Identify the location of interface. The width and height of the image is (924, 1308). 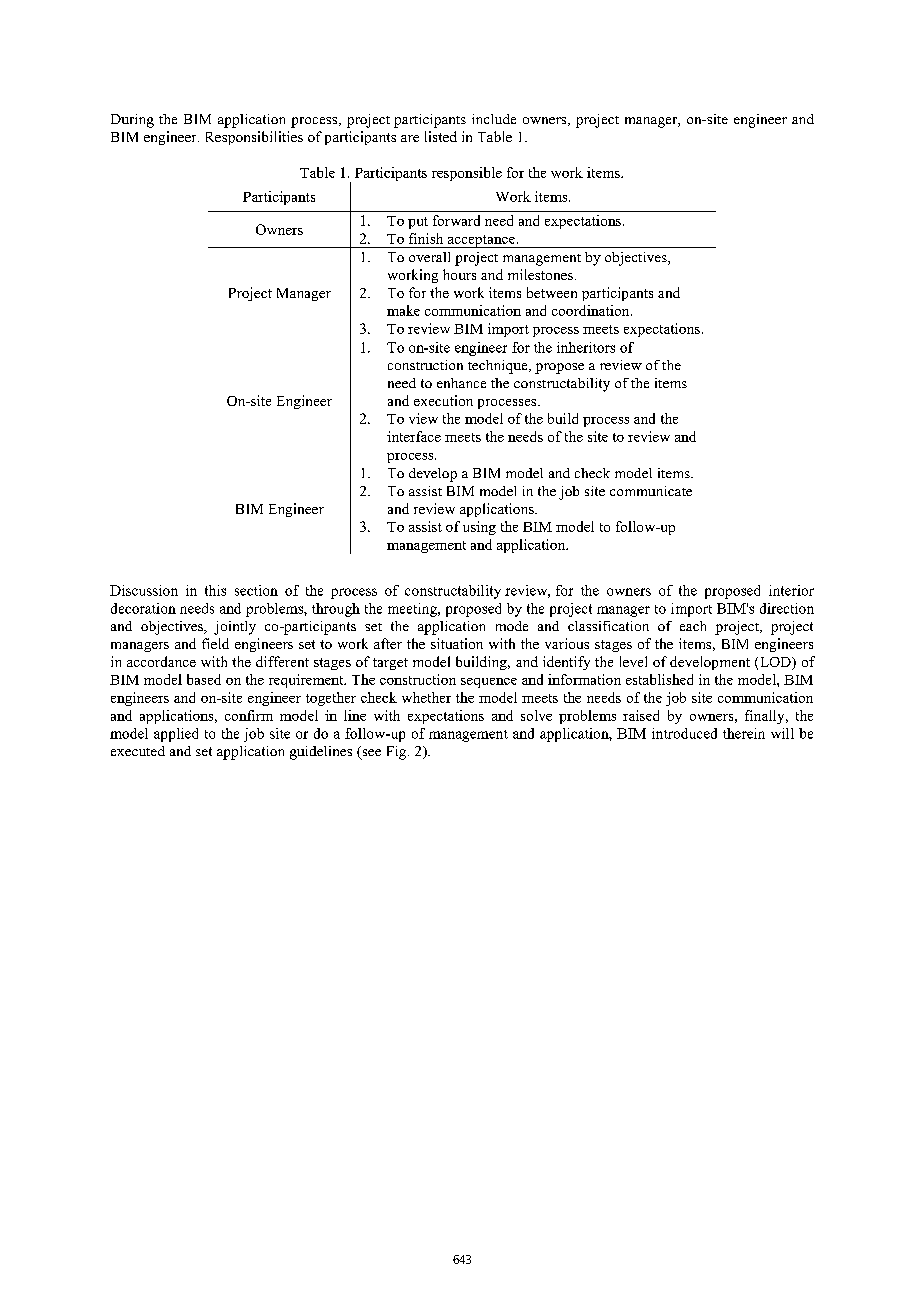
(414, 436).
